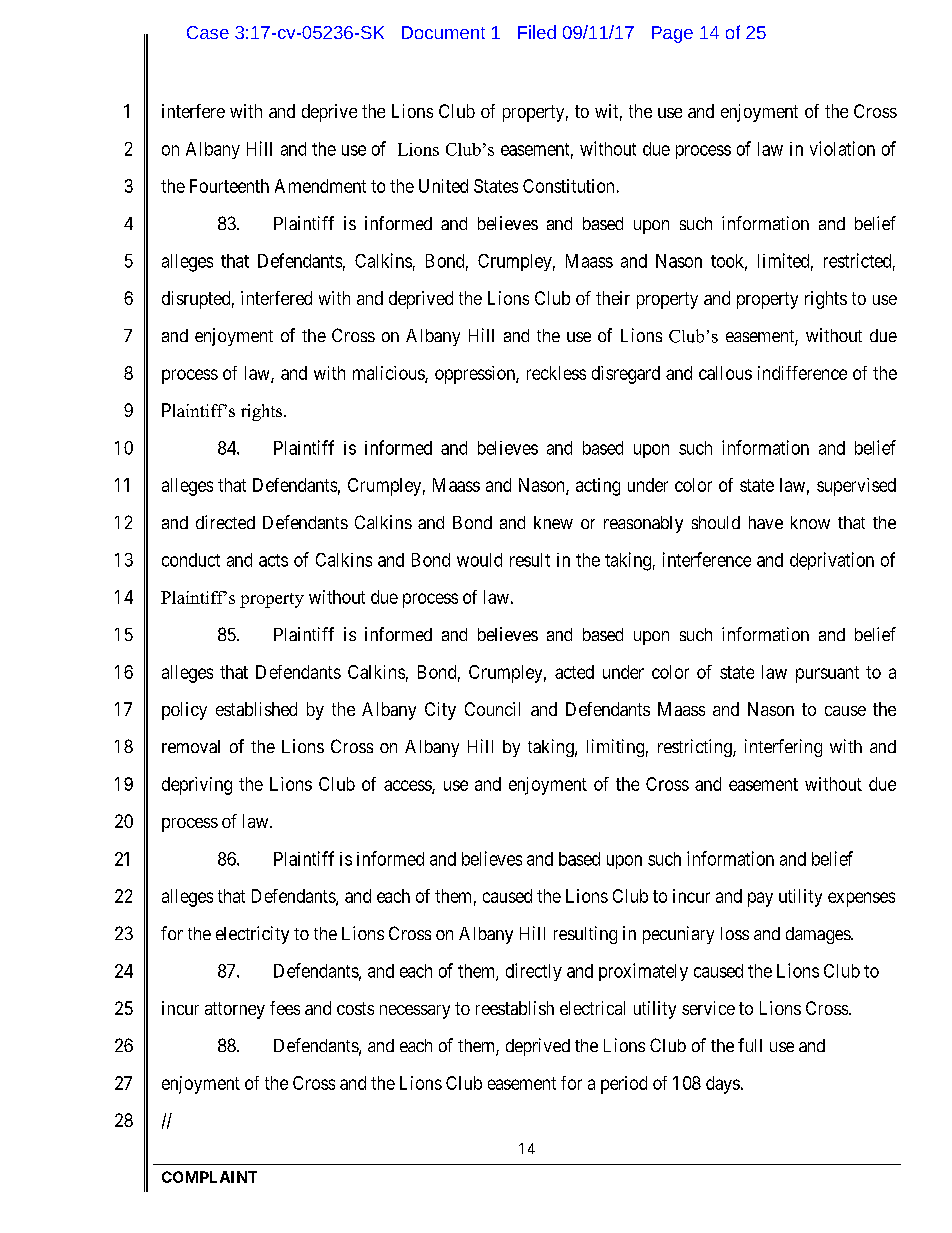 The image size is (952, 1233). Describe the element at coordinates (534, 972) in the screenshot. I see `directly` at that location.
